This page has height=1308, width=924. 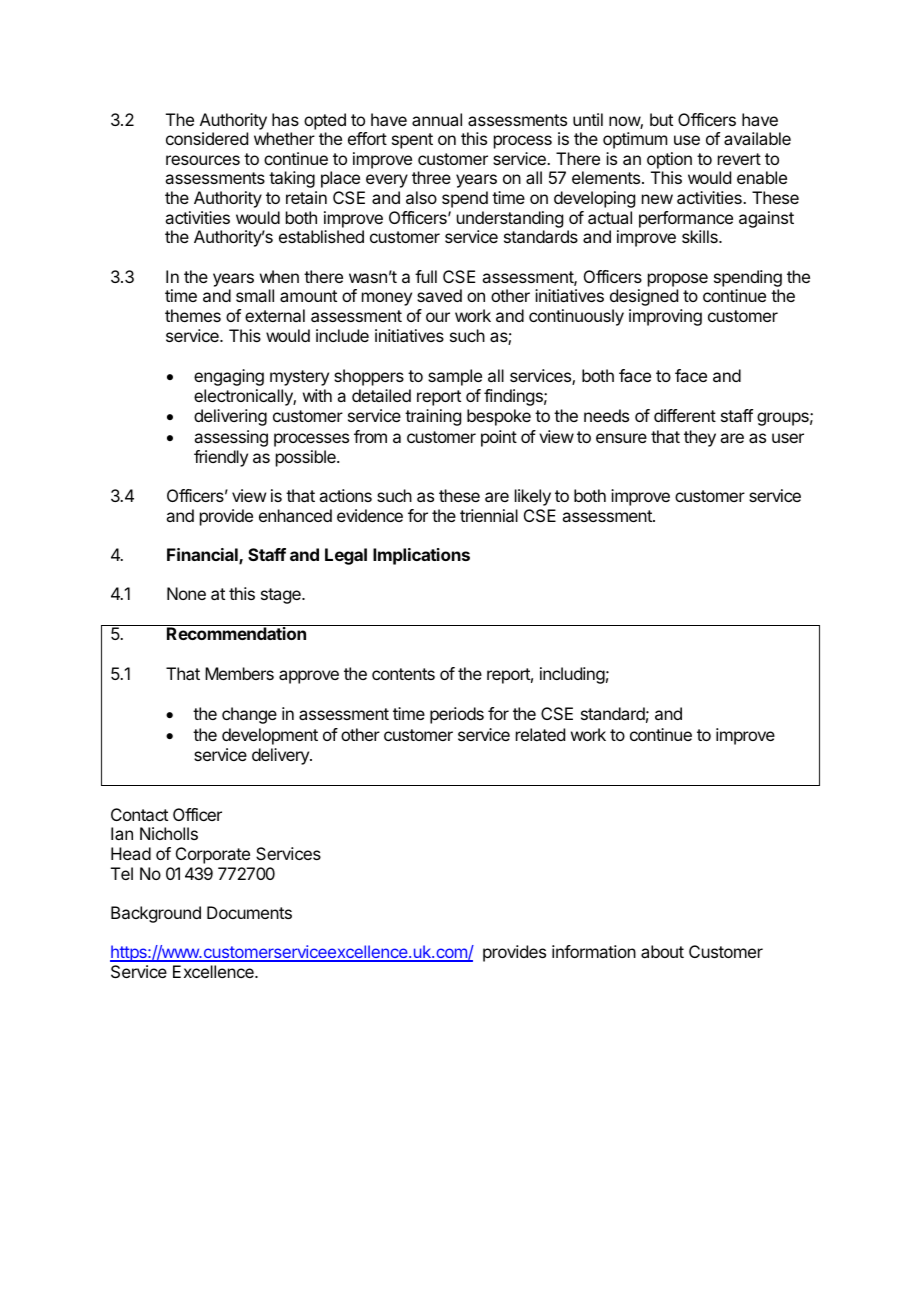 What do you see at coordinates (281, 756) in the page?
I see `delivery` at bounding box center [281, 756].
